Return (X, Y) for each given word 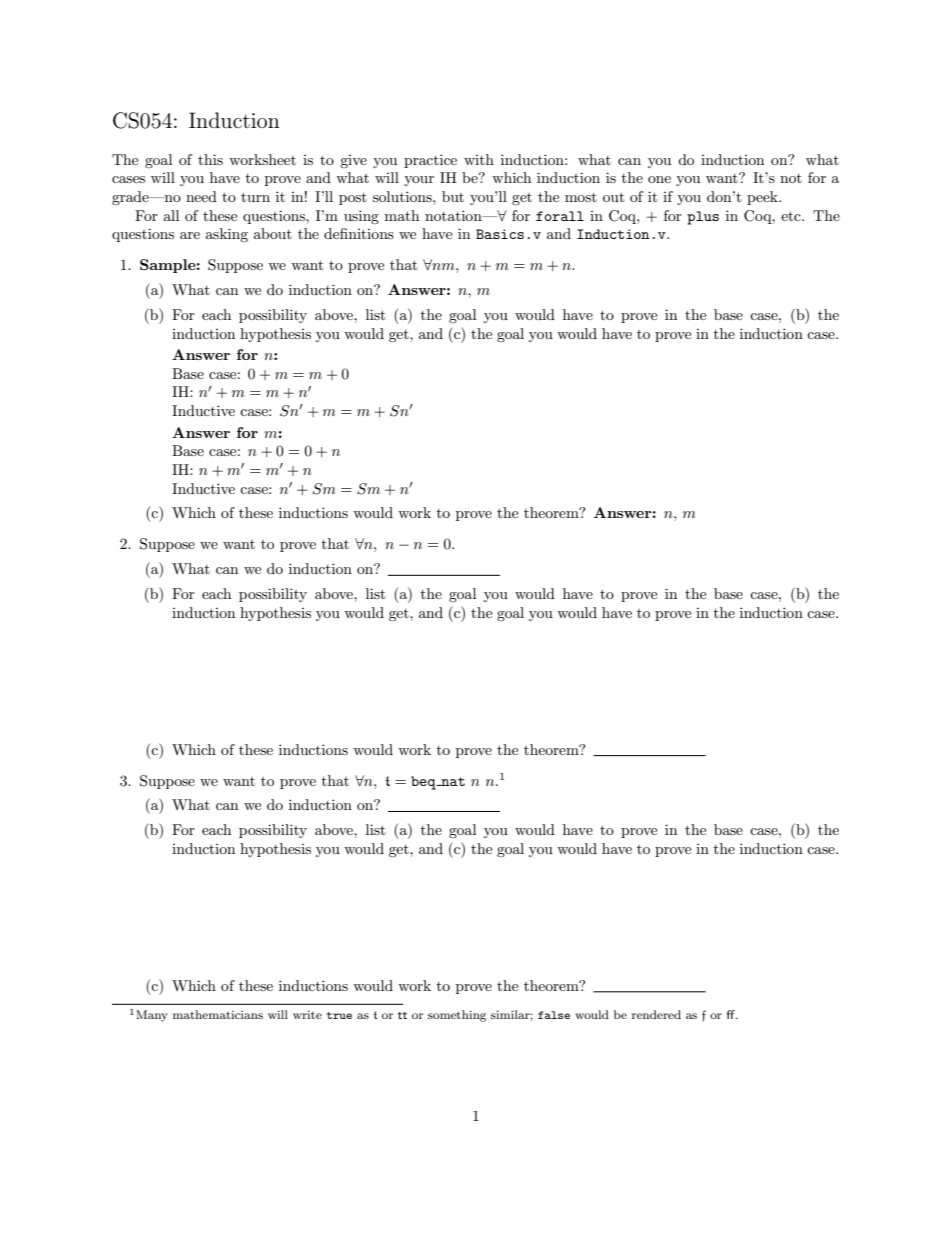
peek (763, 198)
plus (703, 218)
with (479, 159)
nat (452, 781)
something (457, 1016)
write (307, 1014)
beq (424, 783)
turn (255, 197)
